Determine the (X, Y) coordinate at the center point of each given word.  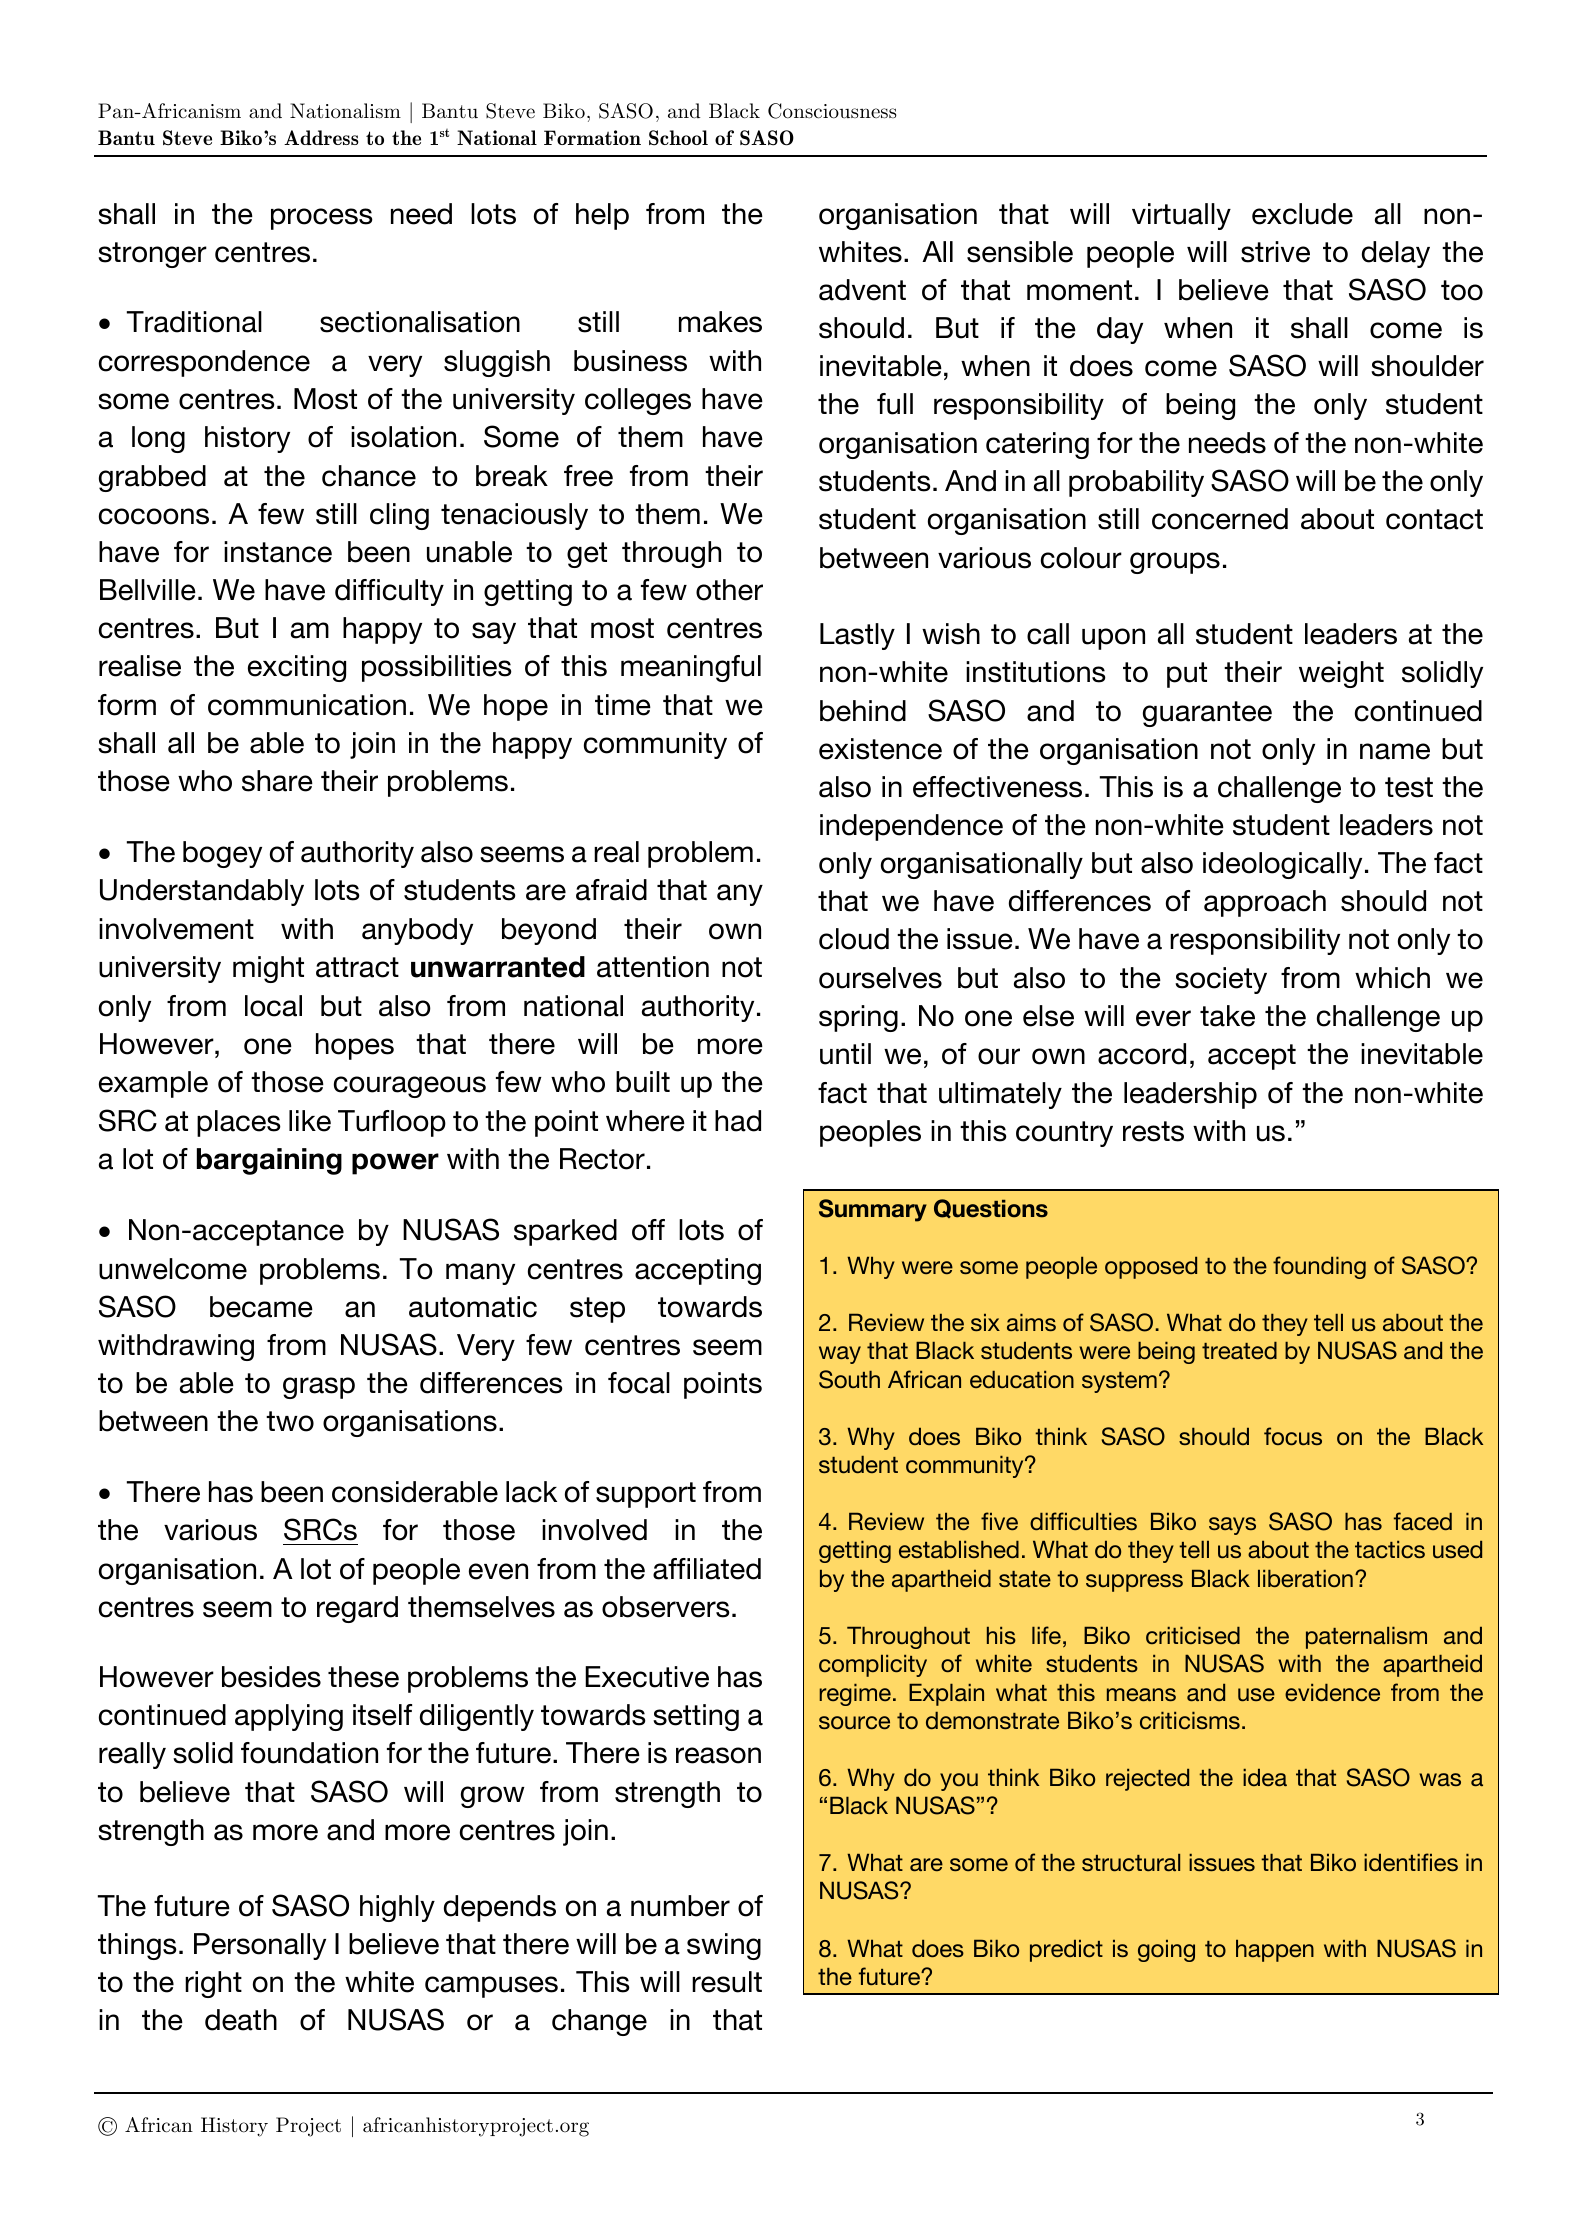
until (845, 1054)
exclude (1302, 214)
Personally (260, 1946)
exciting (297, 668)
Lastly (857, 636)
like (310, 1121)
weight (1341, 674)
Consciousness (832, 111)
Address (321, 137)
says (1232, 1526)
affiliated (707, 1569)
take (1227, 1016)
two (290, 1421)
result (727, 1982)
